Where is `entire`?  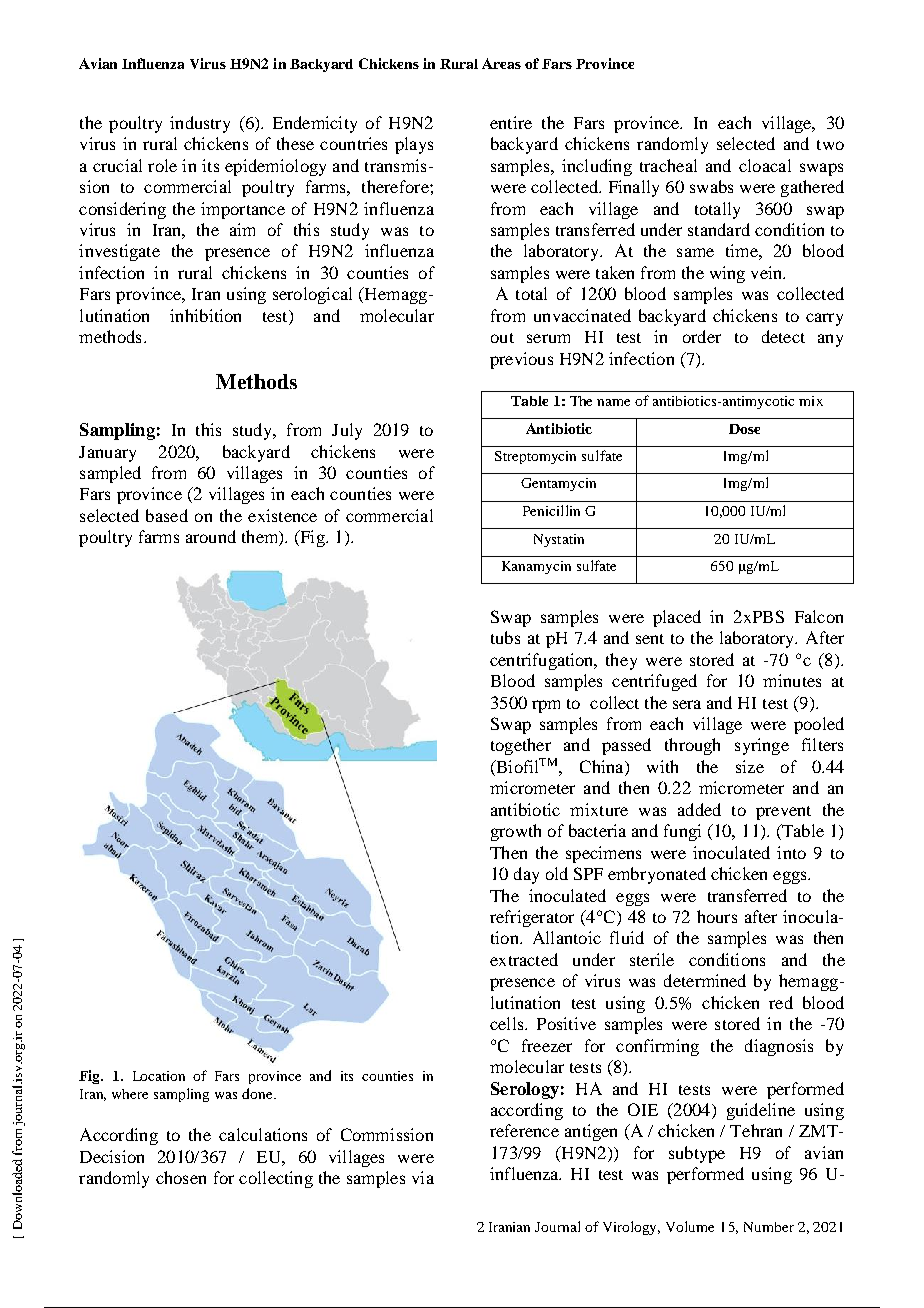 entire is located at coordinates (511, 122).
